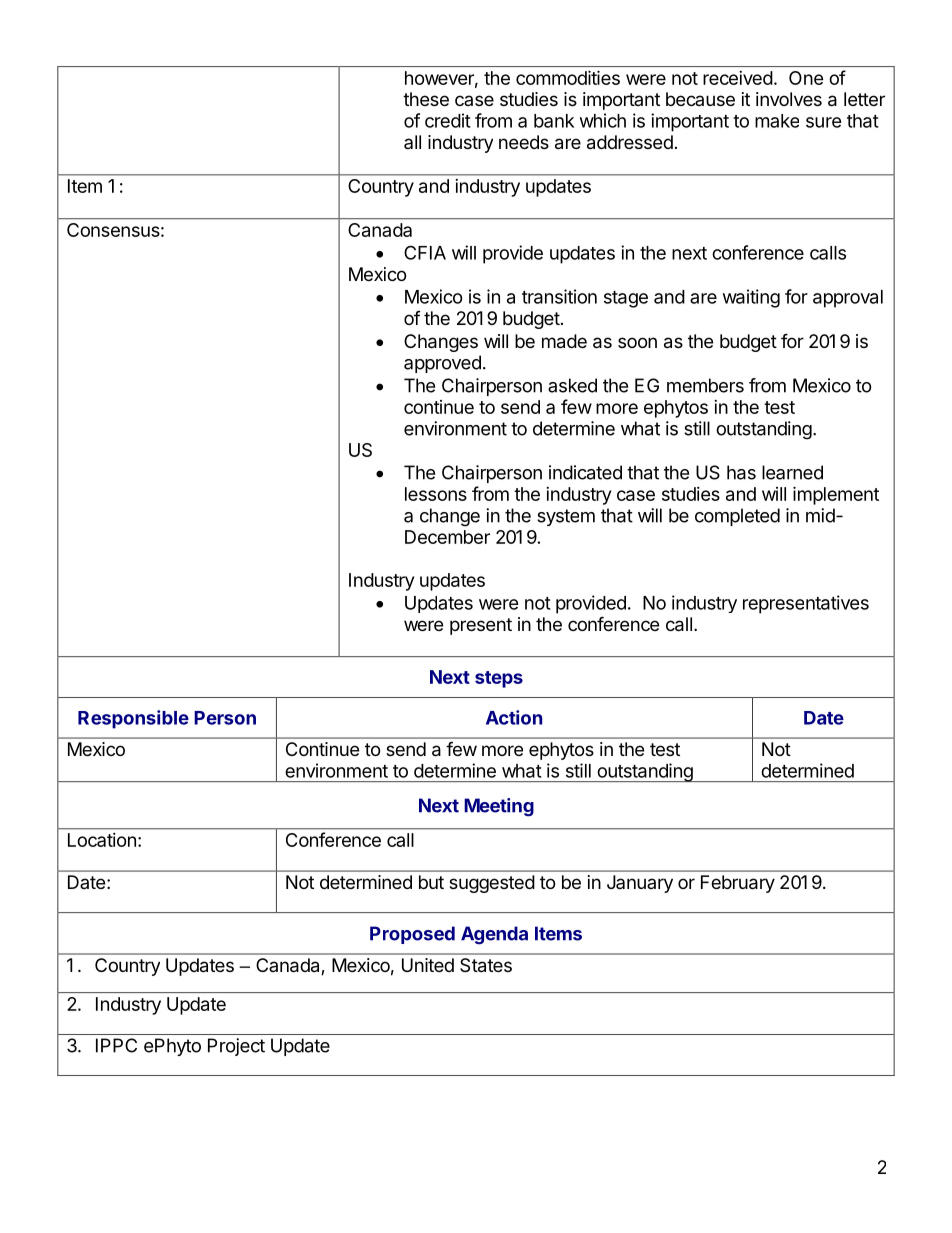 This page has width=952, height=1233. I want to click on waiting, so click(751, 298).
